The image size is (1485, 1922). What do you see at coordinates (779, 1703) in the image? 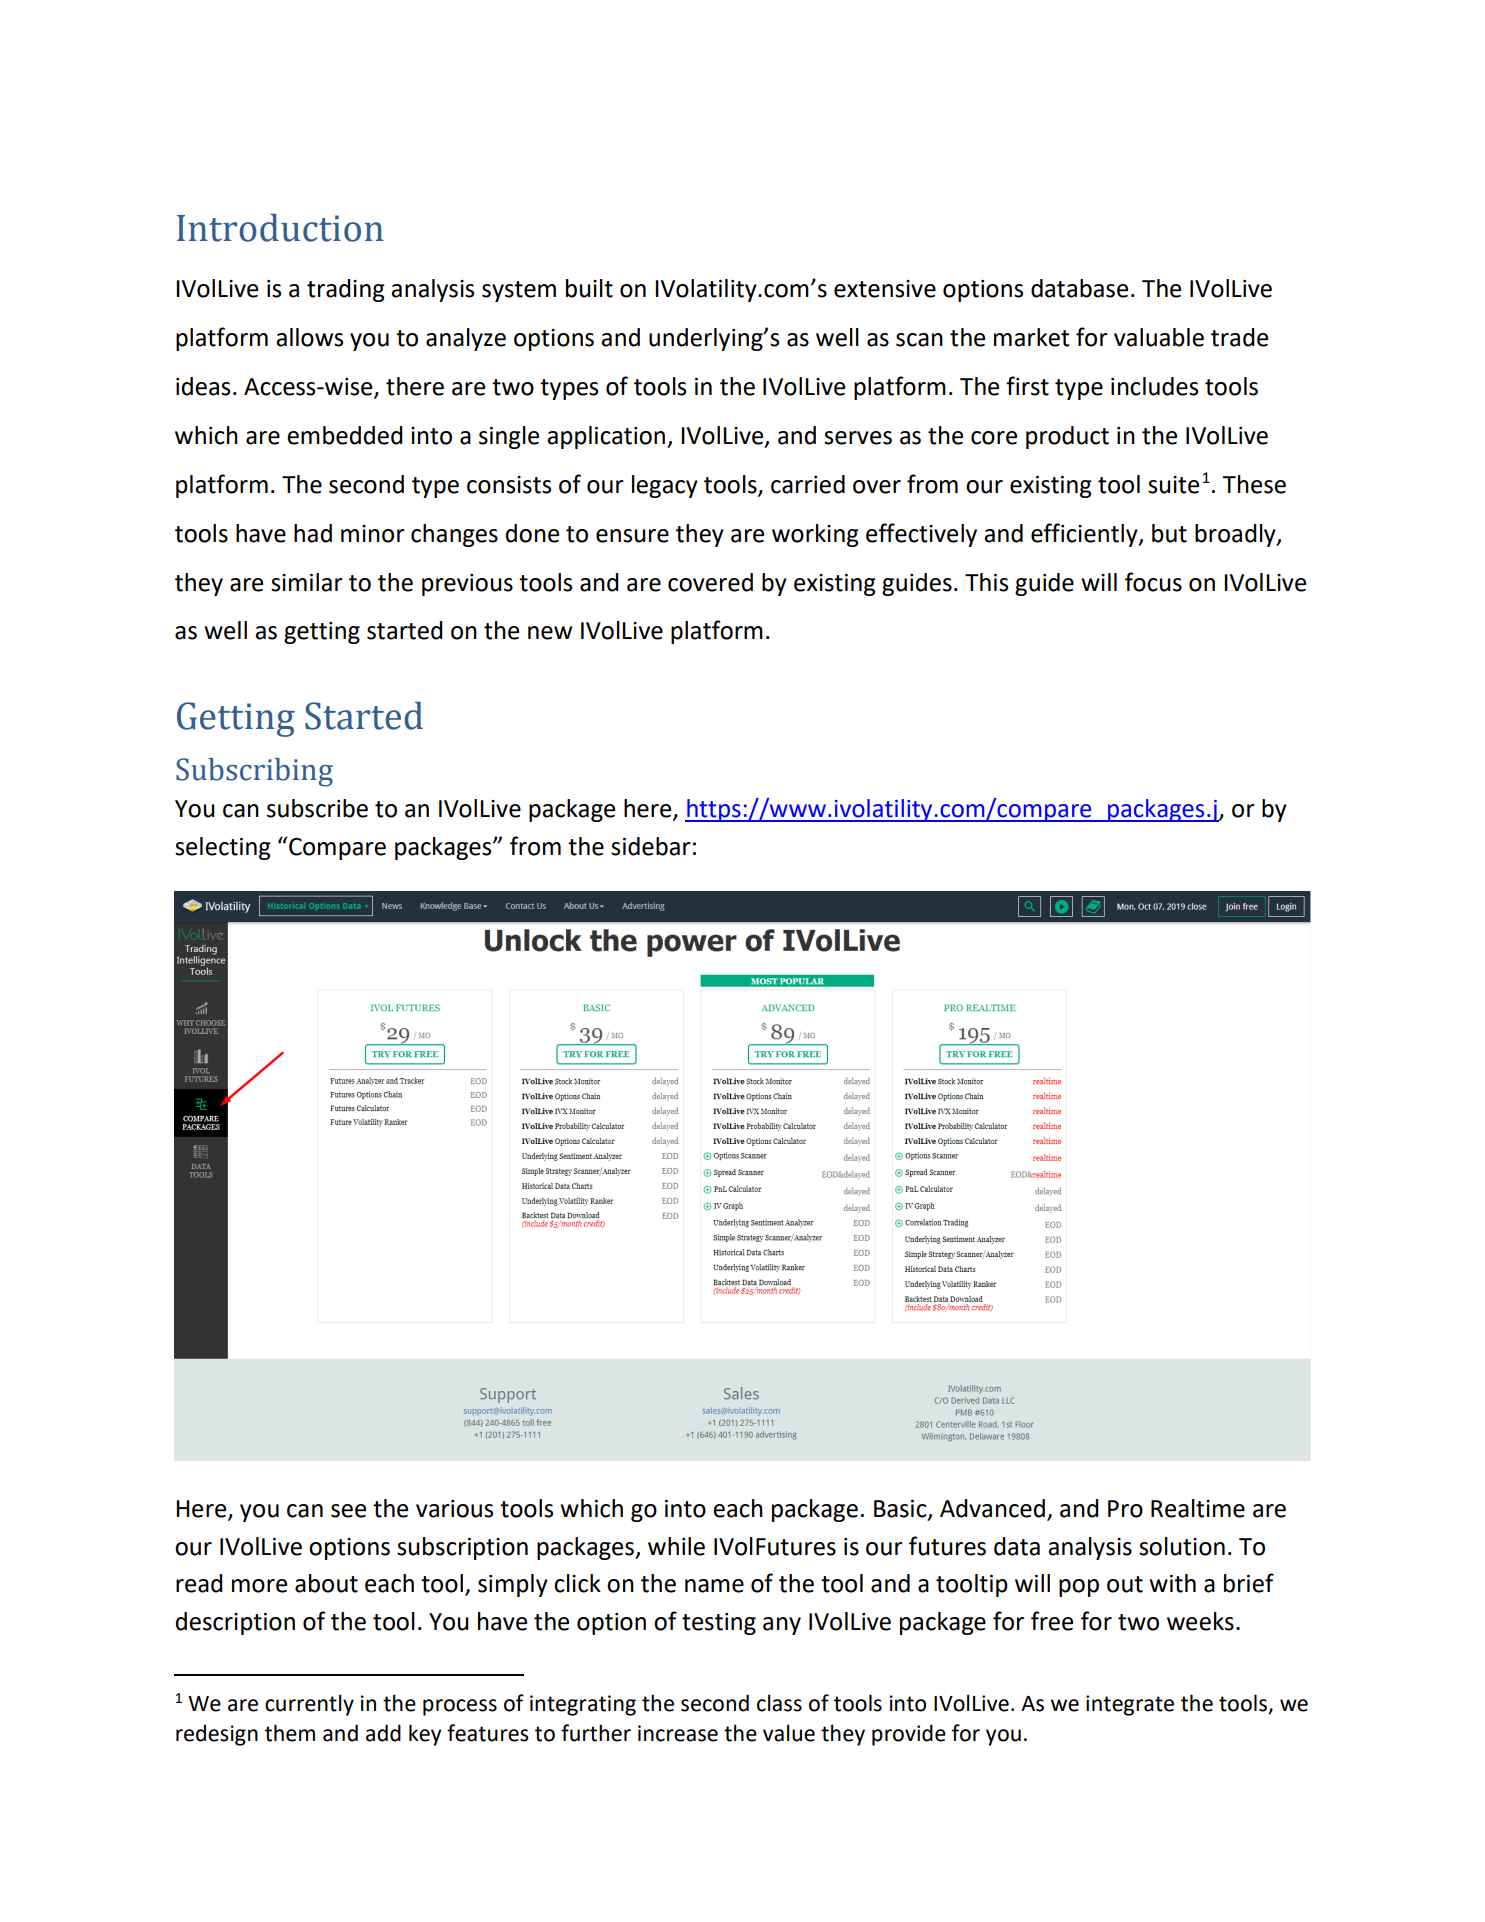
I see `class` at bounding box center [779, 1703].
